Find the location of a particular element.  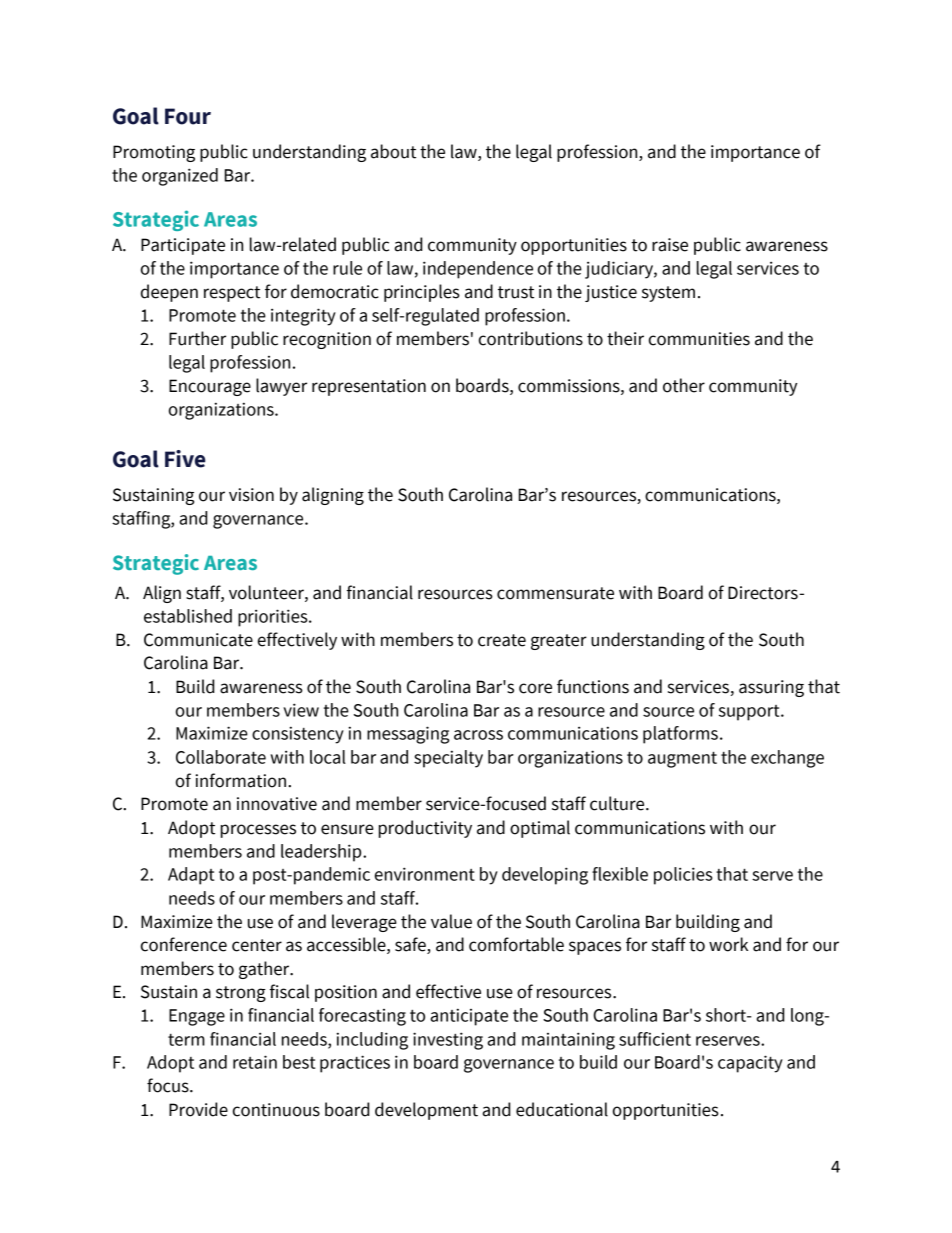

capacity is located at coordinates (750, 1064).
